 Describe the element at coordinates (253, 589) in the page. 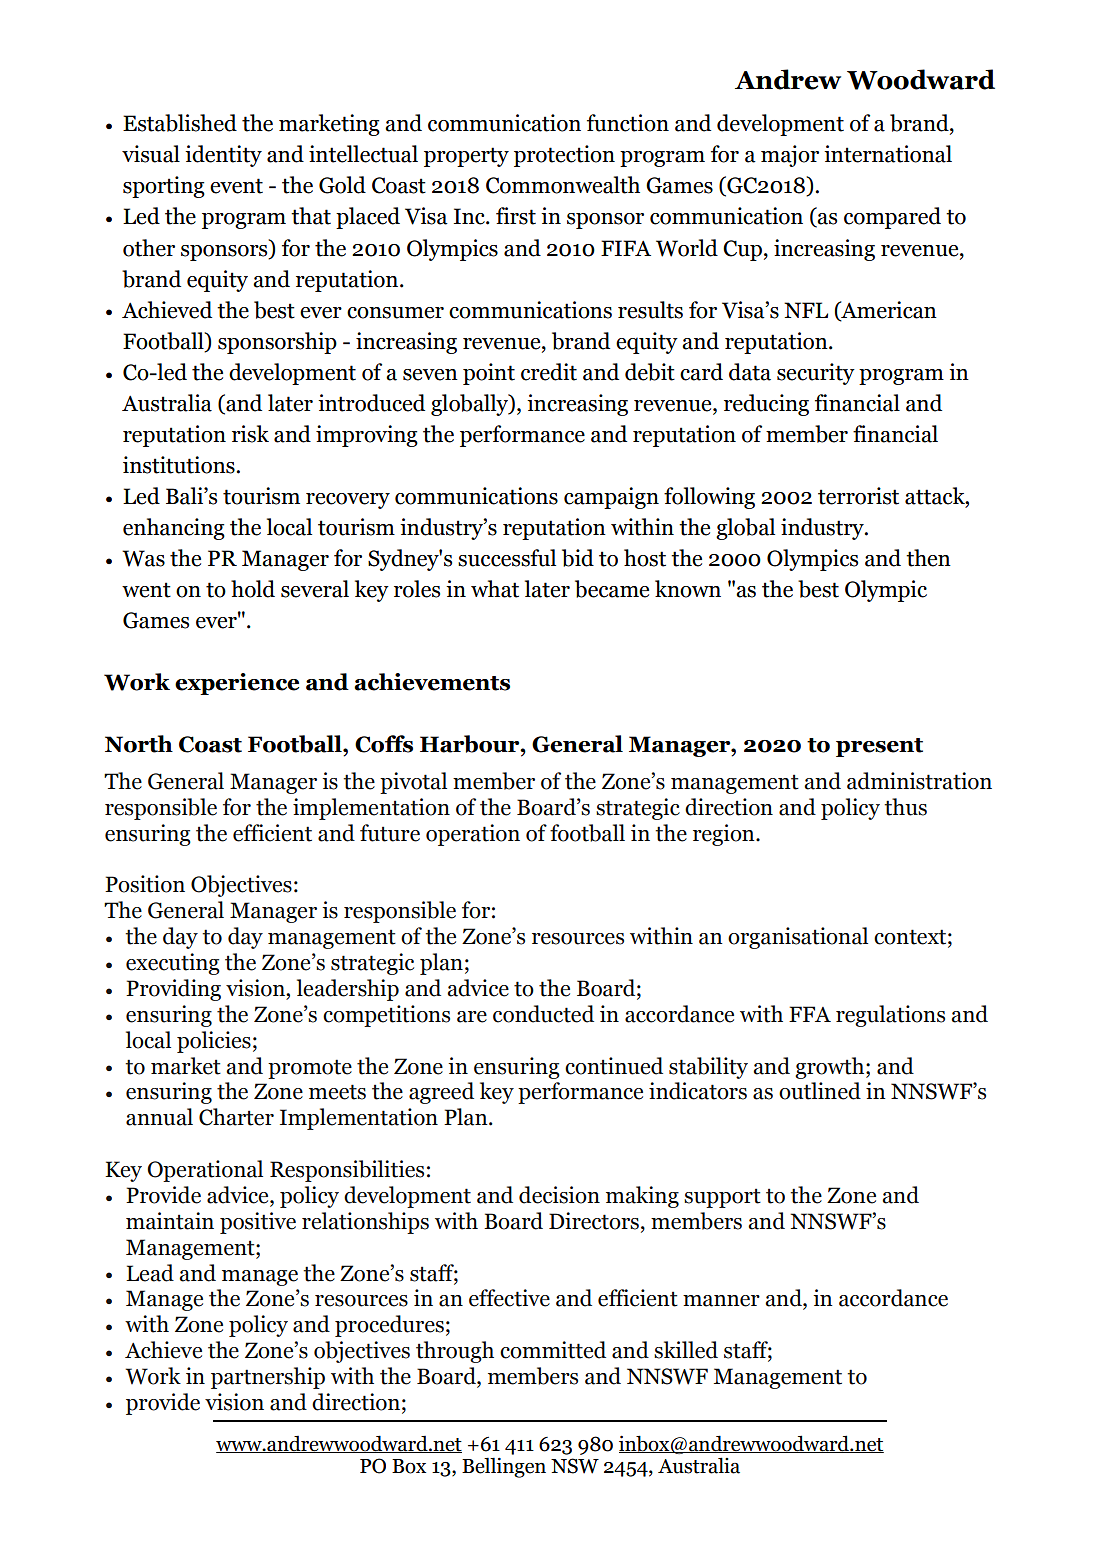

I see `hold` at that location.
